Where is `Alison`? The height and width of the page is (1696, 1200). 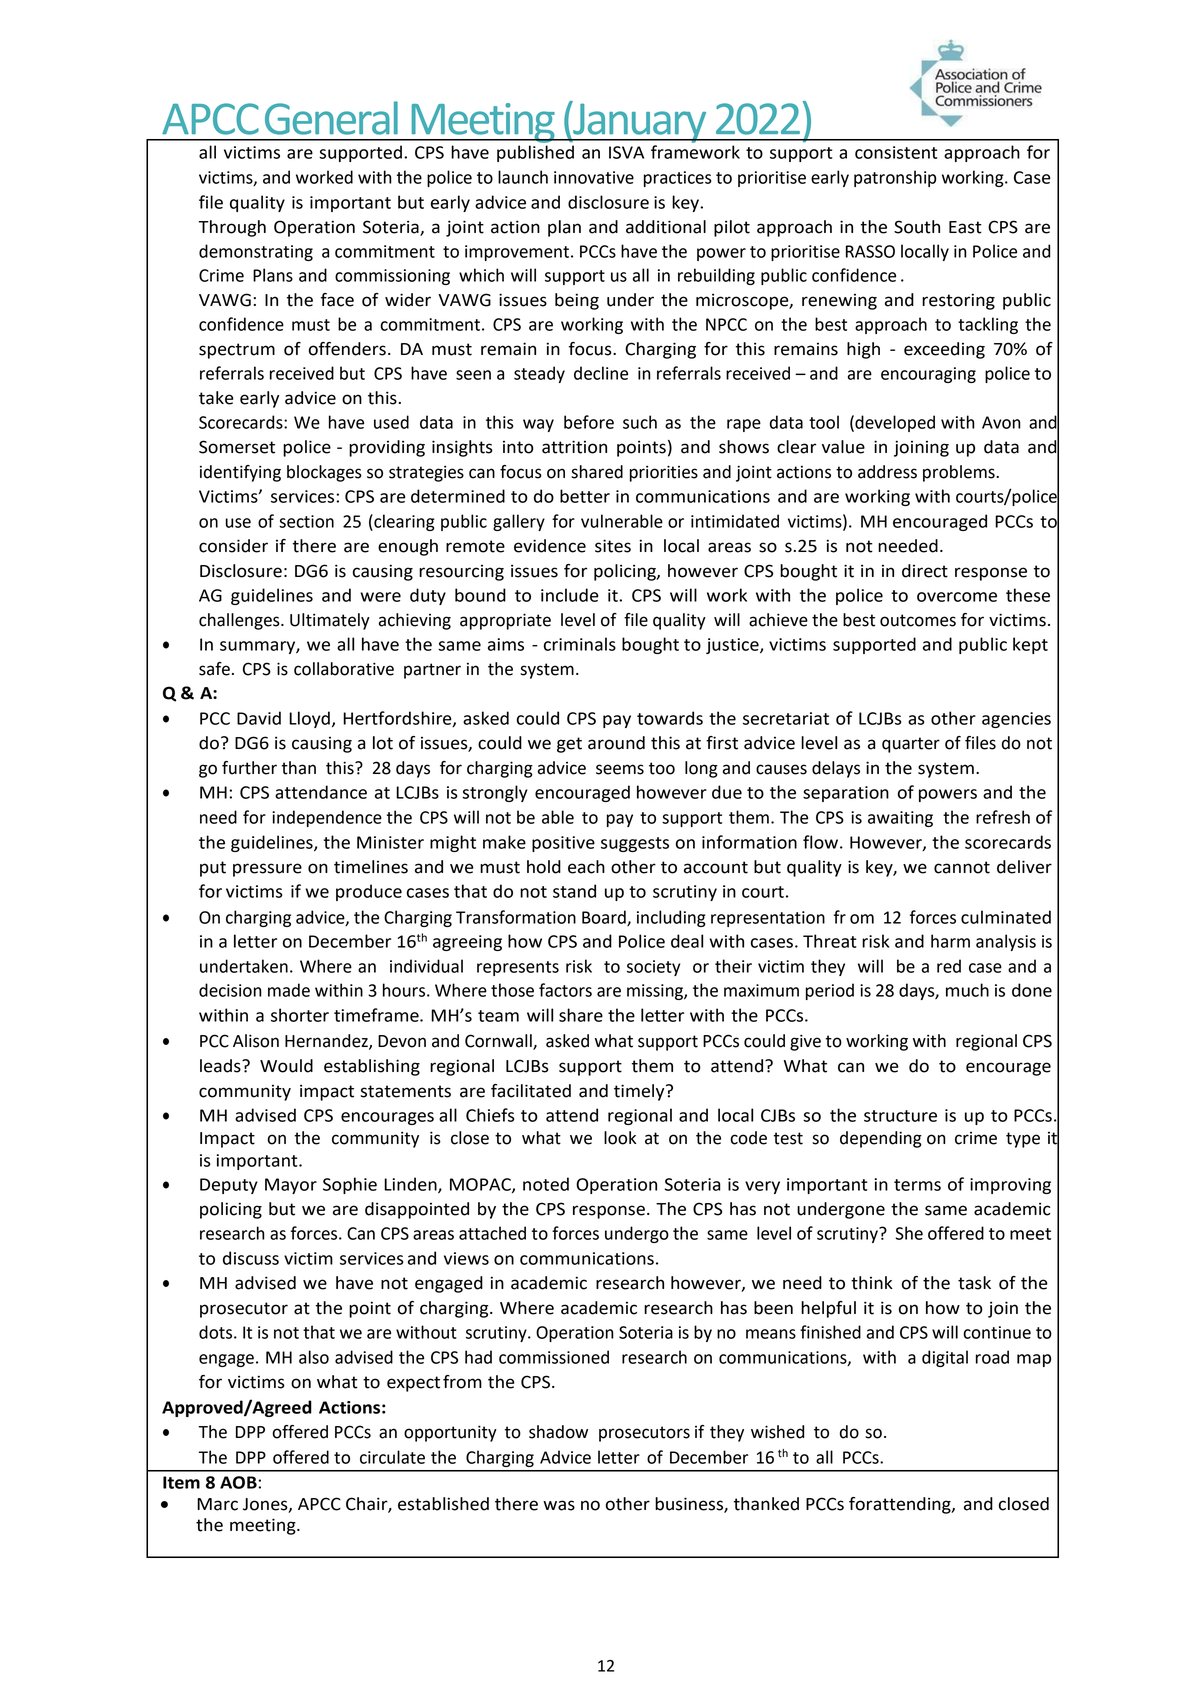
Alison is located at coordinates (256, 1041).
